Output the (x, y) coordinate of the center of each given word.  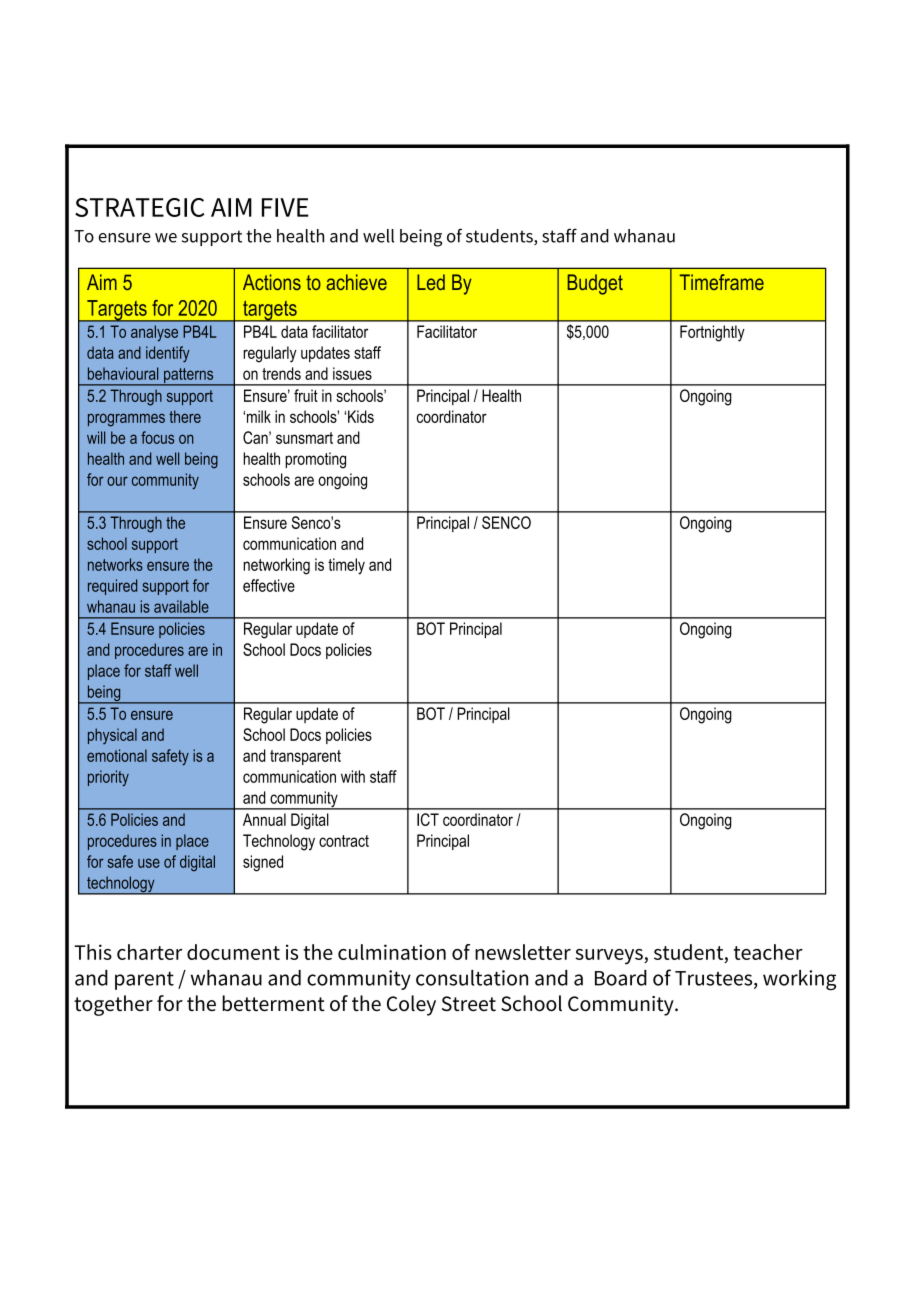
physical (112, 736)
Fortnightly (712, 333)
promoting (315, 460)
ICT (428, 819)
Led (431, 282)
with (353, 776)
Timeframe (722, 282)
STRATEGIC (140, 207)
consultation (472, 978)
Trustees (715, 979)
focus (157, 437)
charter (149, 952)
